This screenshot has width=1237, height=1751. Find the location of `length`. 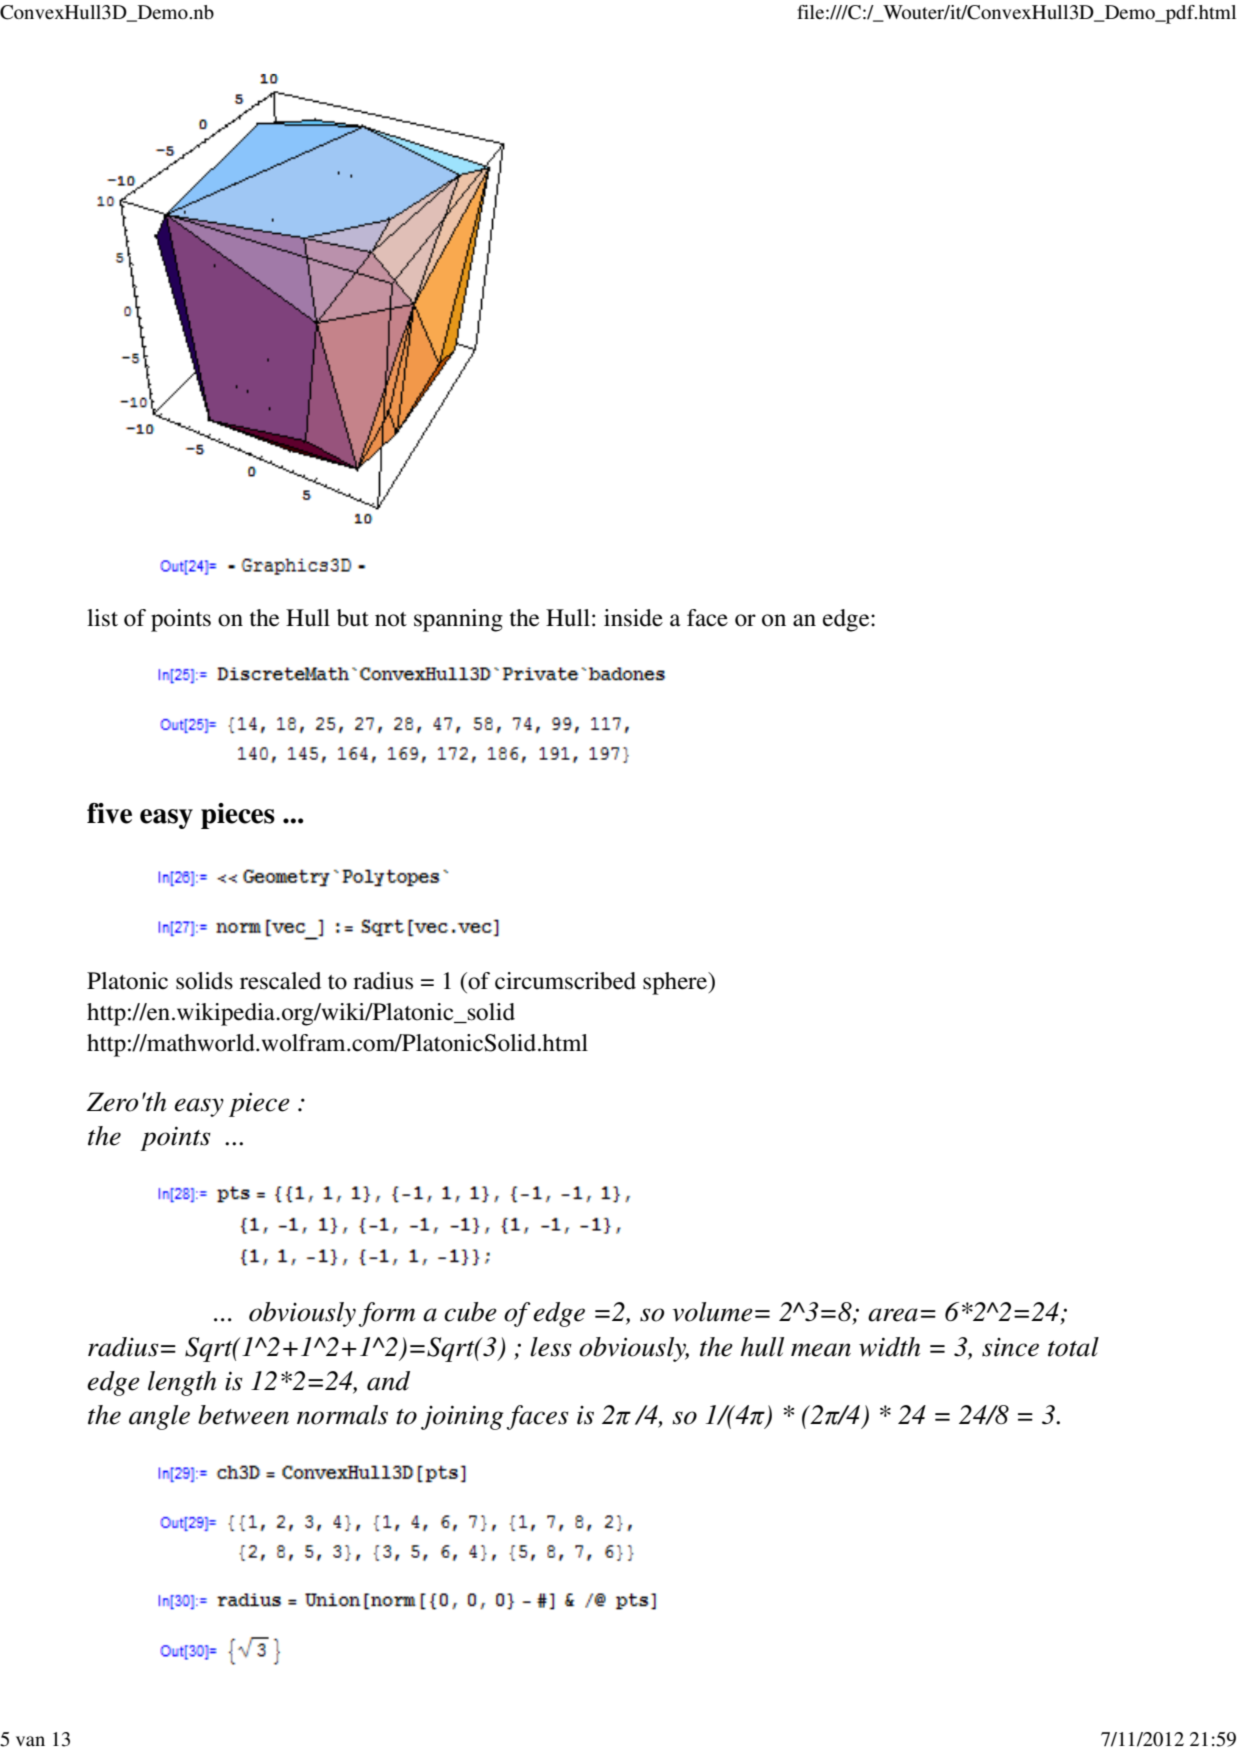

length is located at coordinates (182, 1383).
